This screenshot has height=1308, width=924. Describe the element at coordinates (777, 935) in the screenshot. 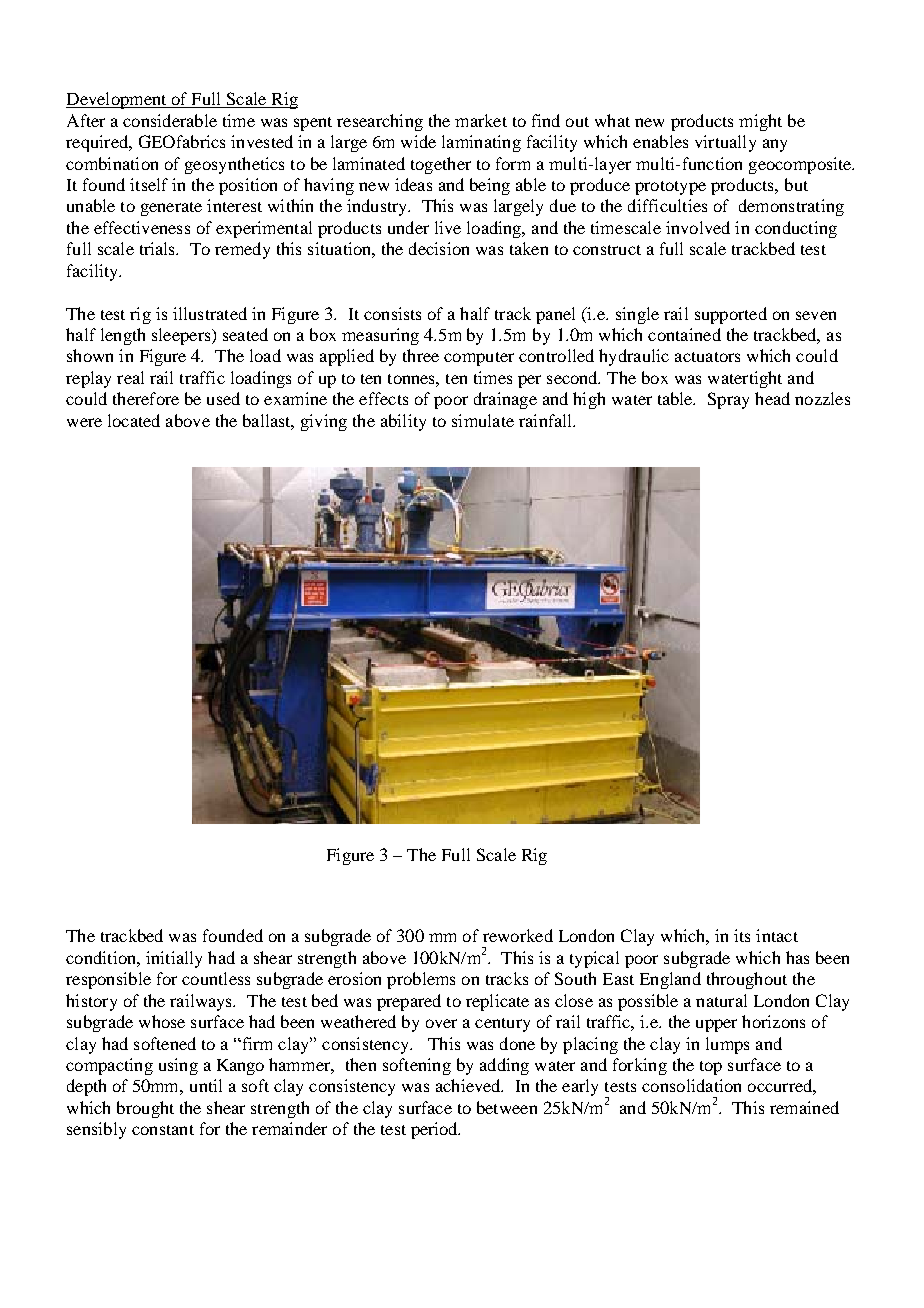

I see `intact` at that location.
